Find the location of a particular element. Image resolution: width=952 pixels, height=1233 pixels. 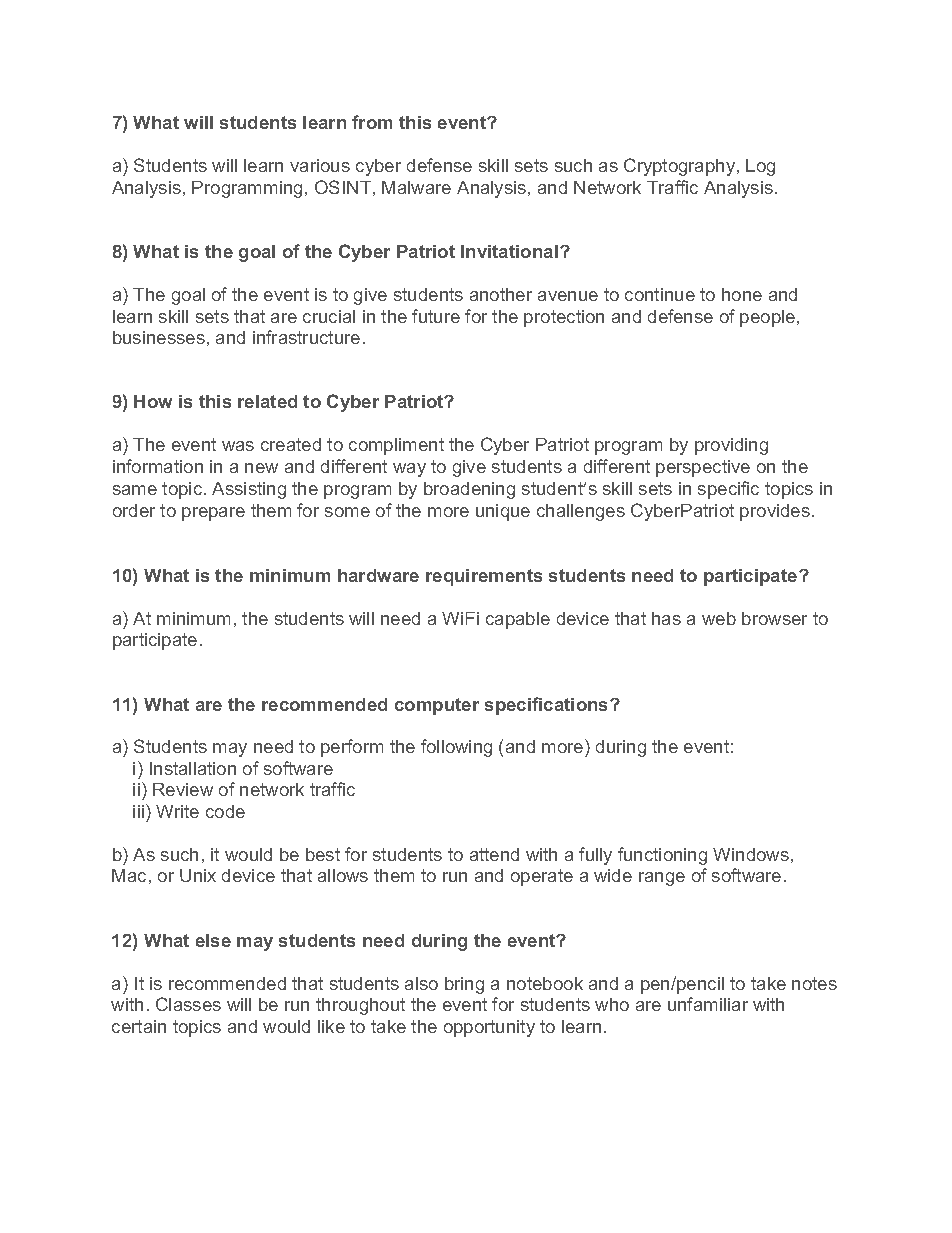

future is located at coordinates (436, 316).
